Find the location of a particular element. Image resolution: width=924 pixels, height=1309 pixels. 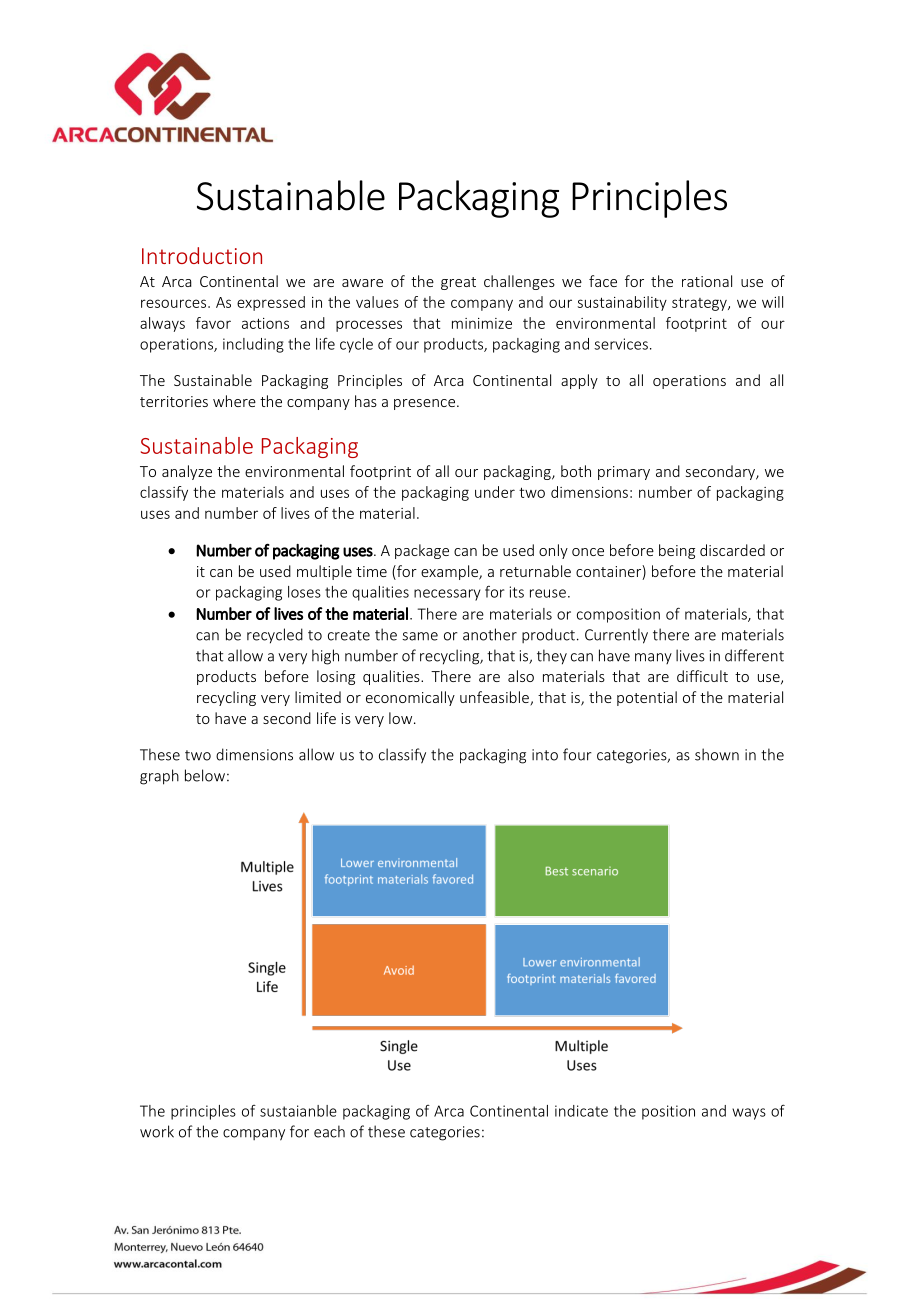

indicate is located at coordinates (581, 1111).
